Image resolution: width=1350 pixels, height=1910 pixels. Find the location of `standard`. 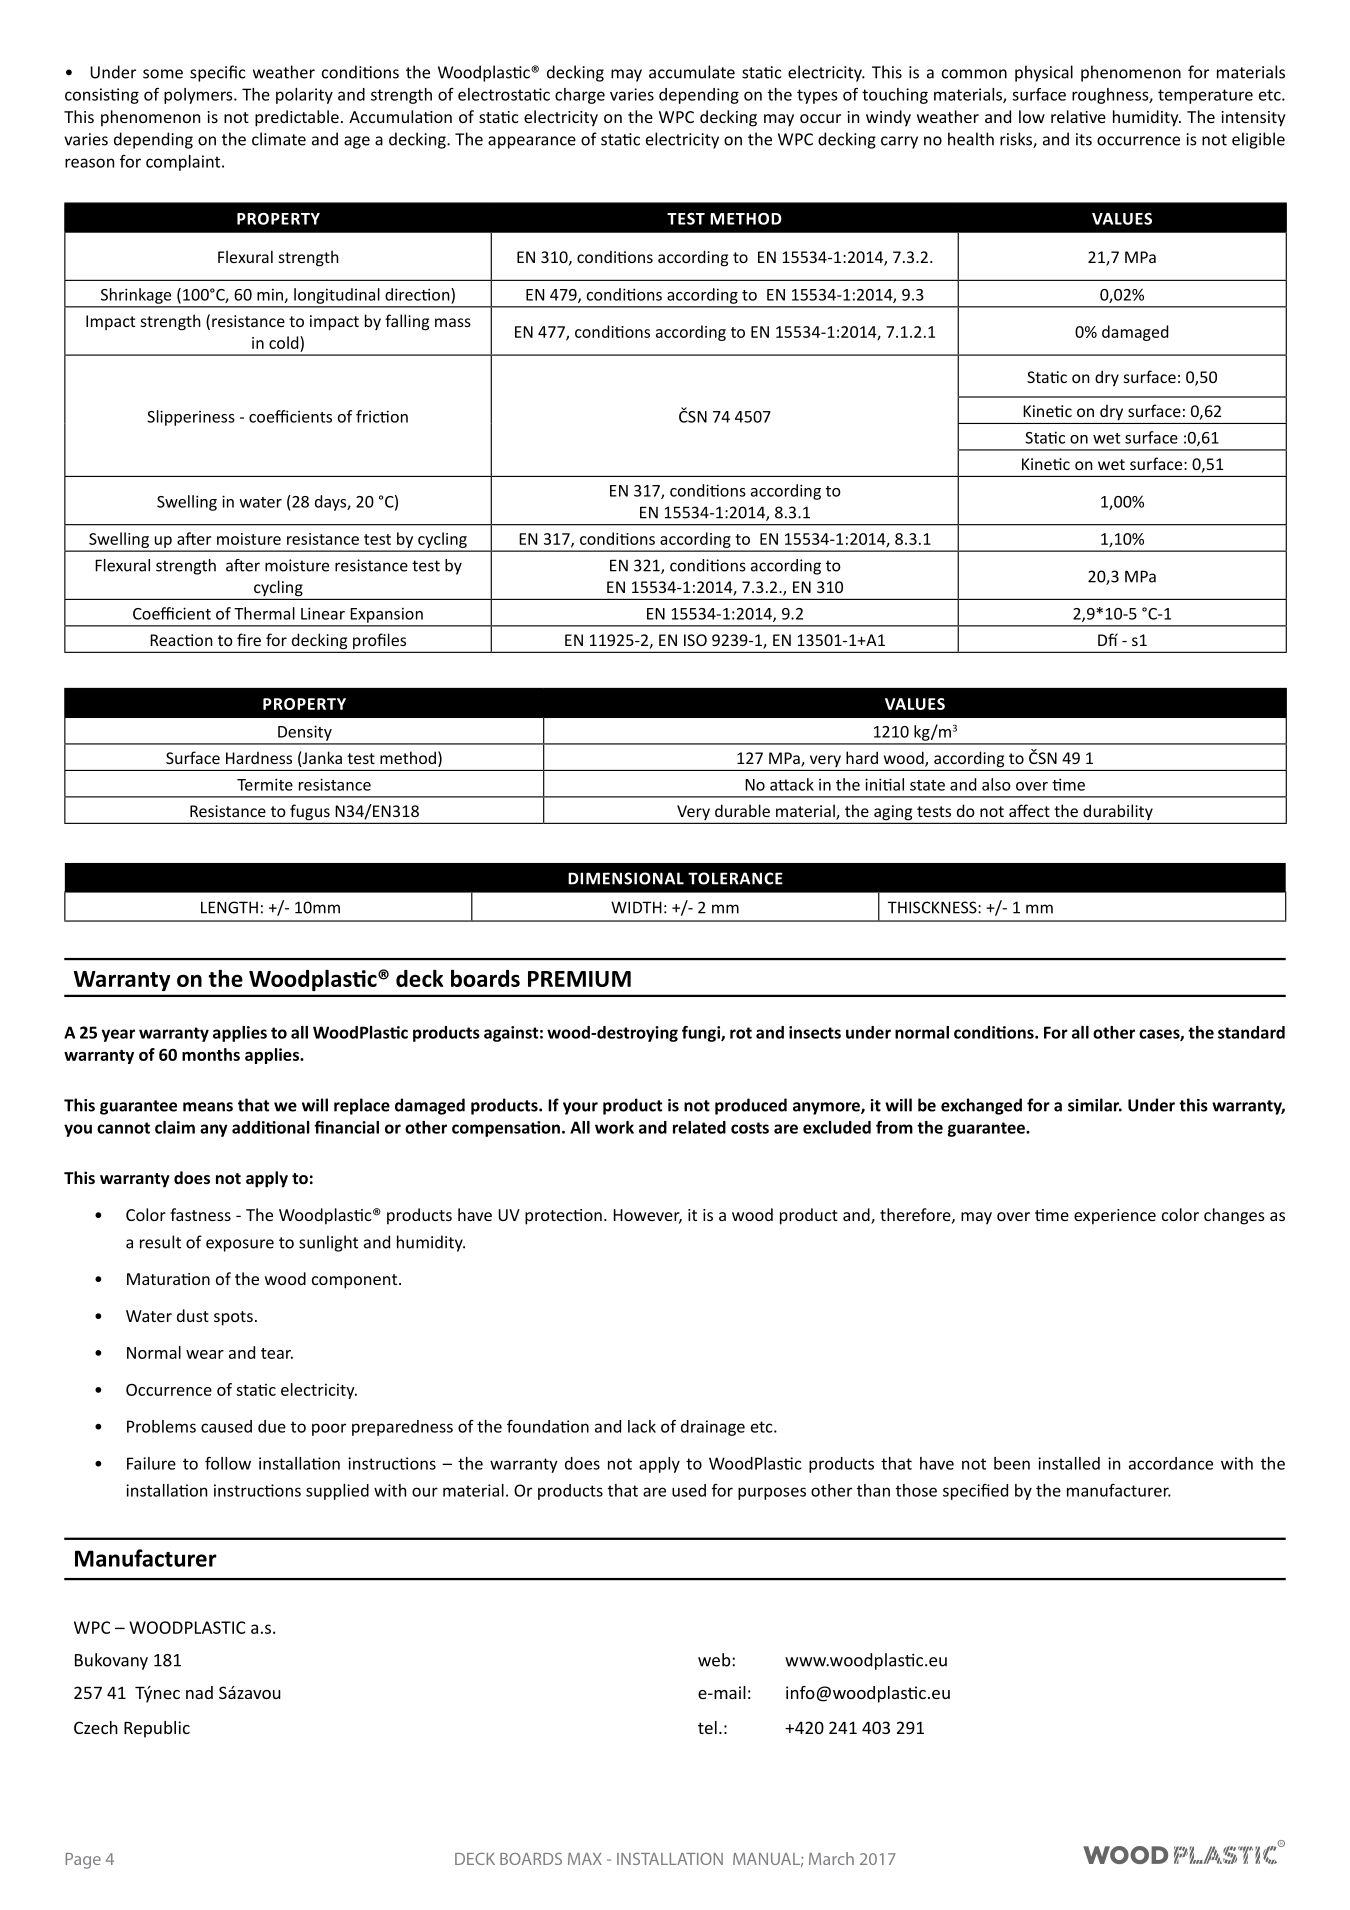

standard is located at coordinates (1251, 1032).
